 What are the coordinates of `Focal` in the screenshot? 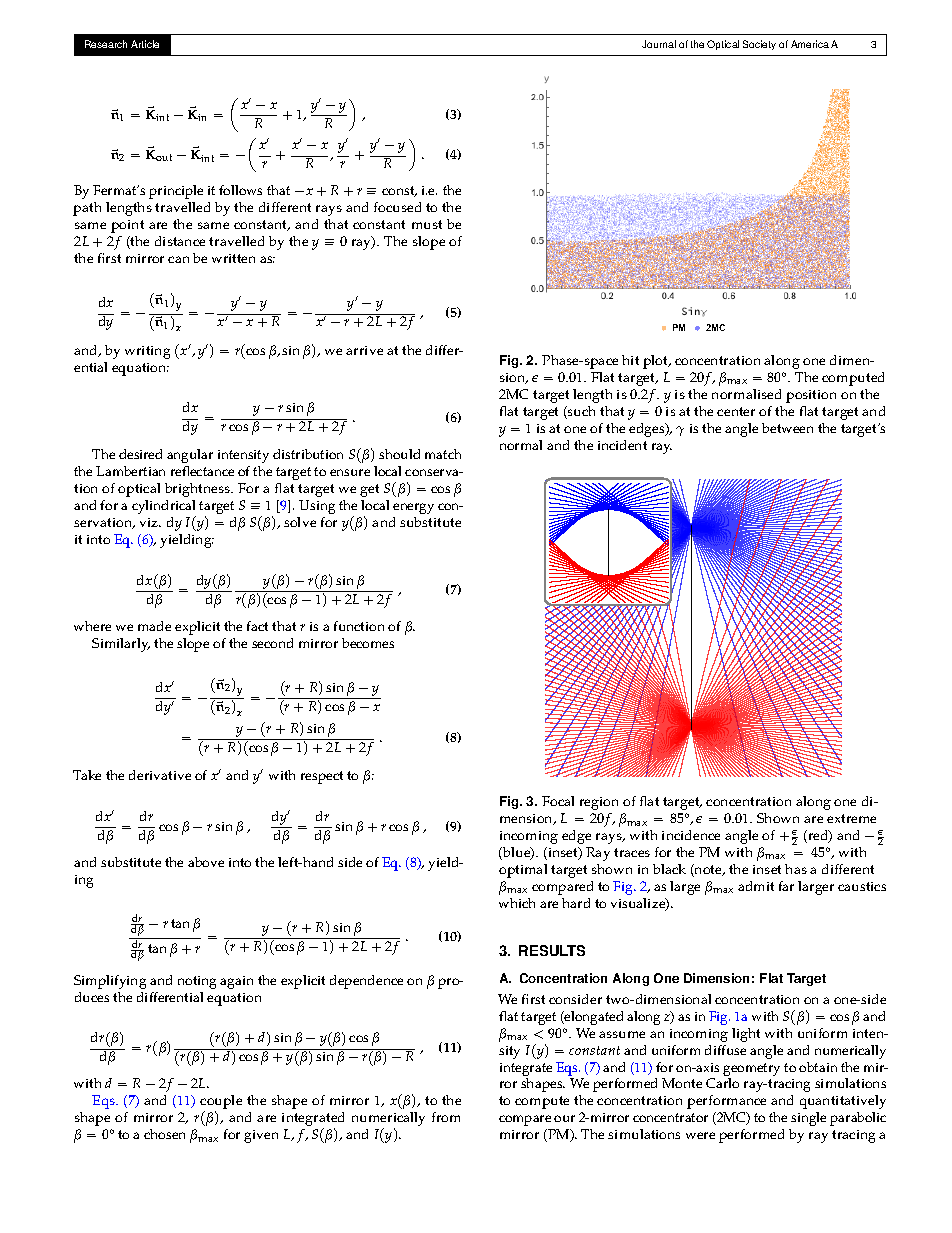 It's located at (558, 801).
